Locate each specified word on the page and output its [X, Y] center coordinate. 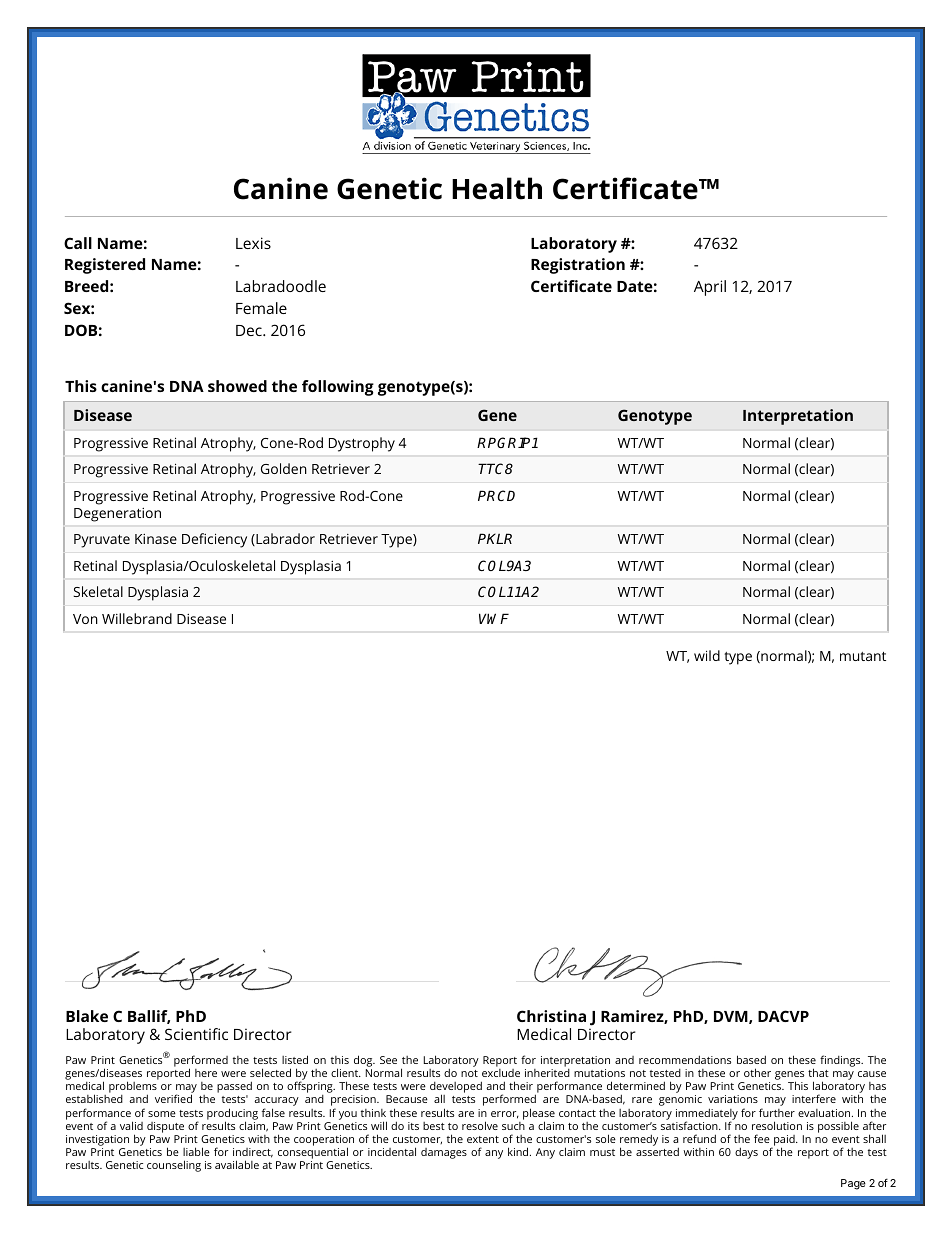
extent [483, 1139]
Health [497, 188]
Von [85, 619]
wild [707, 655]
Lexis [253, 243]
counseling [174, 1166]
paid [783, 1142]
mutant [863, 656]
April [710, 288]
